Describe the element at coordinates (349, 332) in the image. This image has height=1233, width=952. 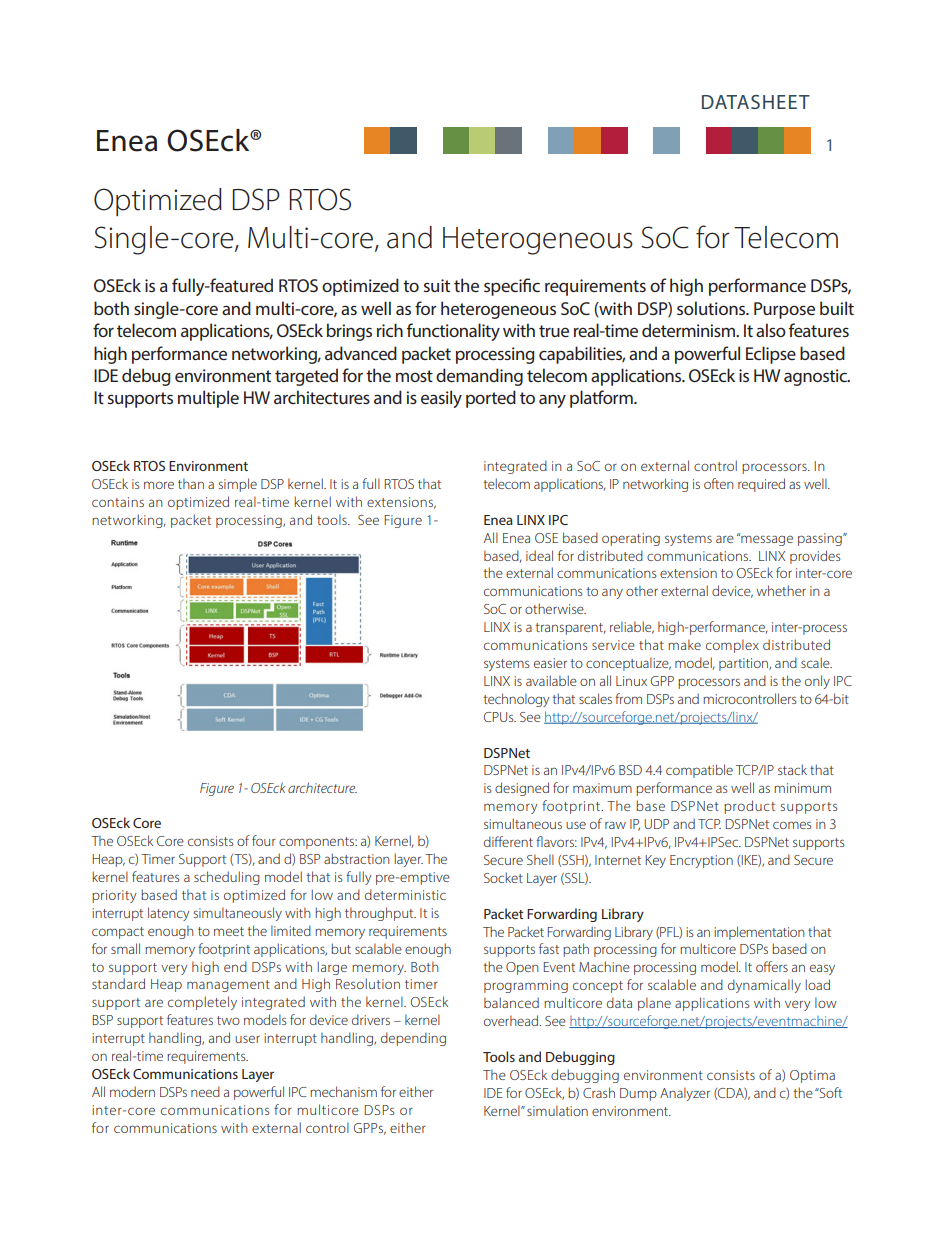
I see `brings` at that location.
